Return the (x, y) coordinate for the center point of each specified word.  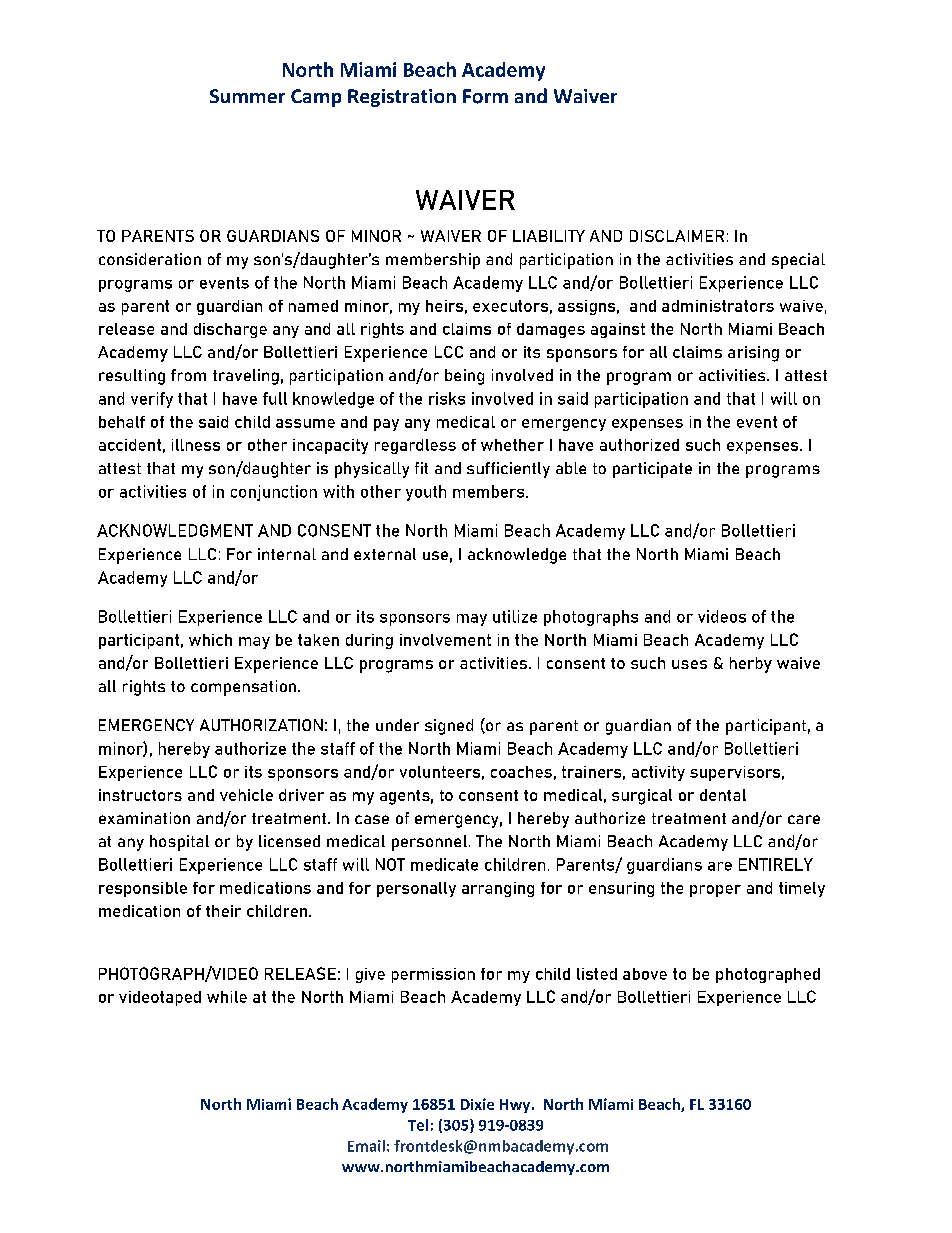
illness (196, 445)
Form (485, 96)
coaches (521, 772)
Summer (247, 96)
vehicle (246, 795)
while (227, 997)
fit (421, 468)
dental (723, 795)
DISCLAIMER (677, 236)
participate (652, 470)
